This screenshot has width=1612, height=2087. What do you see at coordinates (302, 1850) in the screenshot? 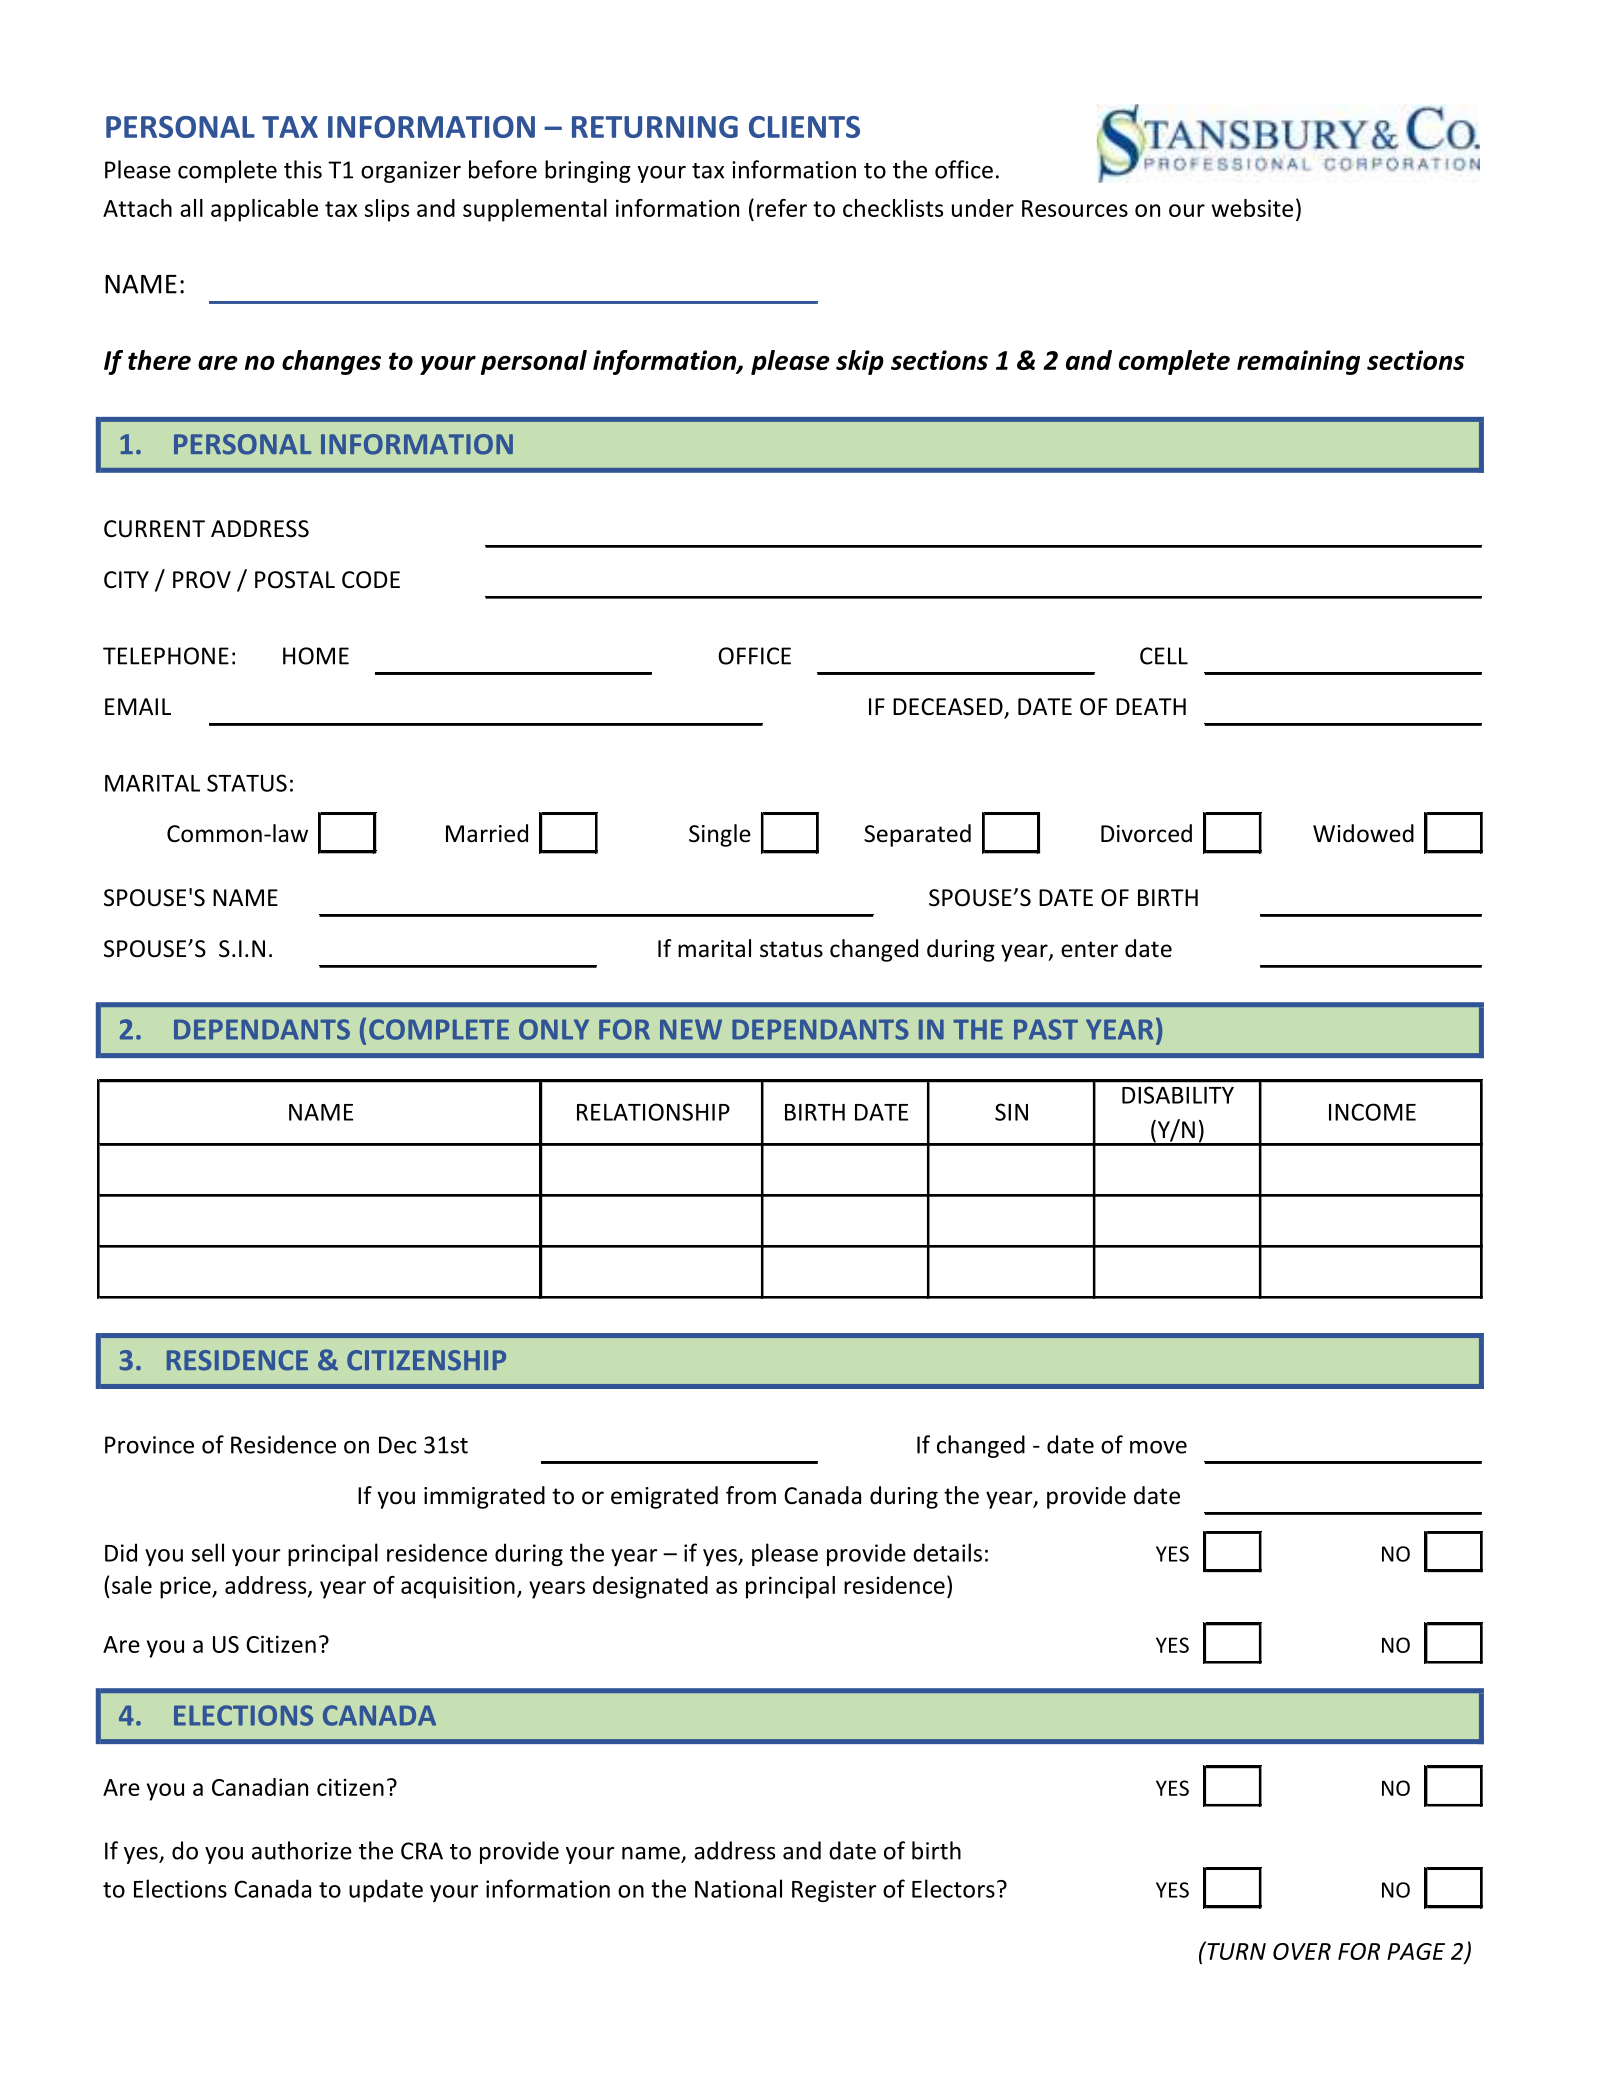
I see `authorize` at bounding box center [302, 1850].
